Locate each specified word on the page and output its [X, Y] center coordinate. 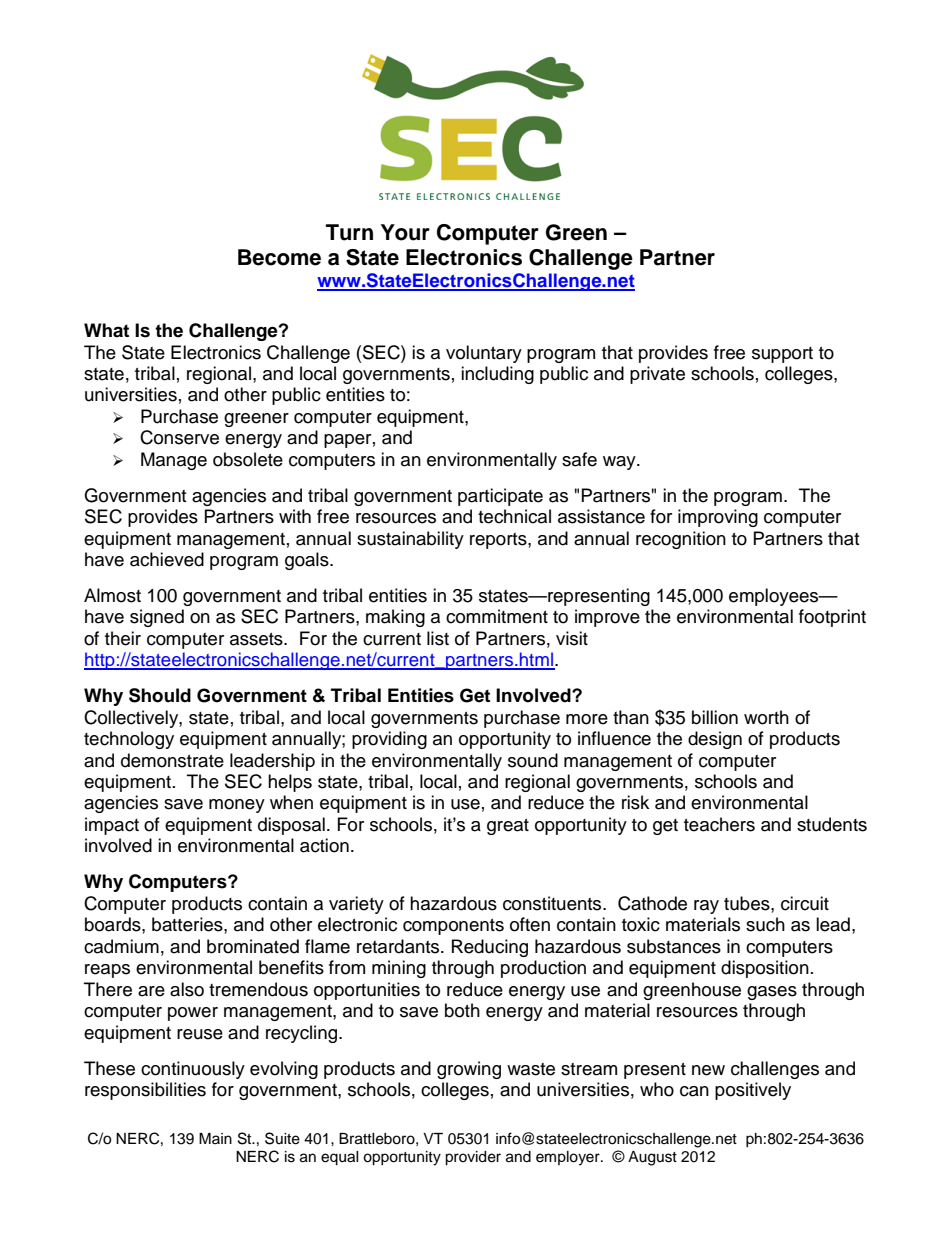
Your [405, 232]
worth [766, 717]
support [782, 355]
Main [215, 1138]
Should [160, 695]
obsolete [248, 459]
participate [500, 497]
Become [279, 257]
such [765, 924]
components [453, 927]
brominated [253, 946]
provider [473, 1158]
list [438, 638]
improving [718, 518]
